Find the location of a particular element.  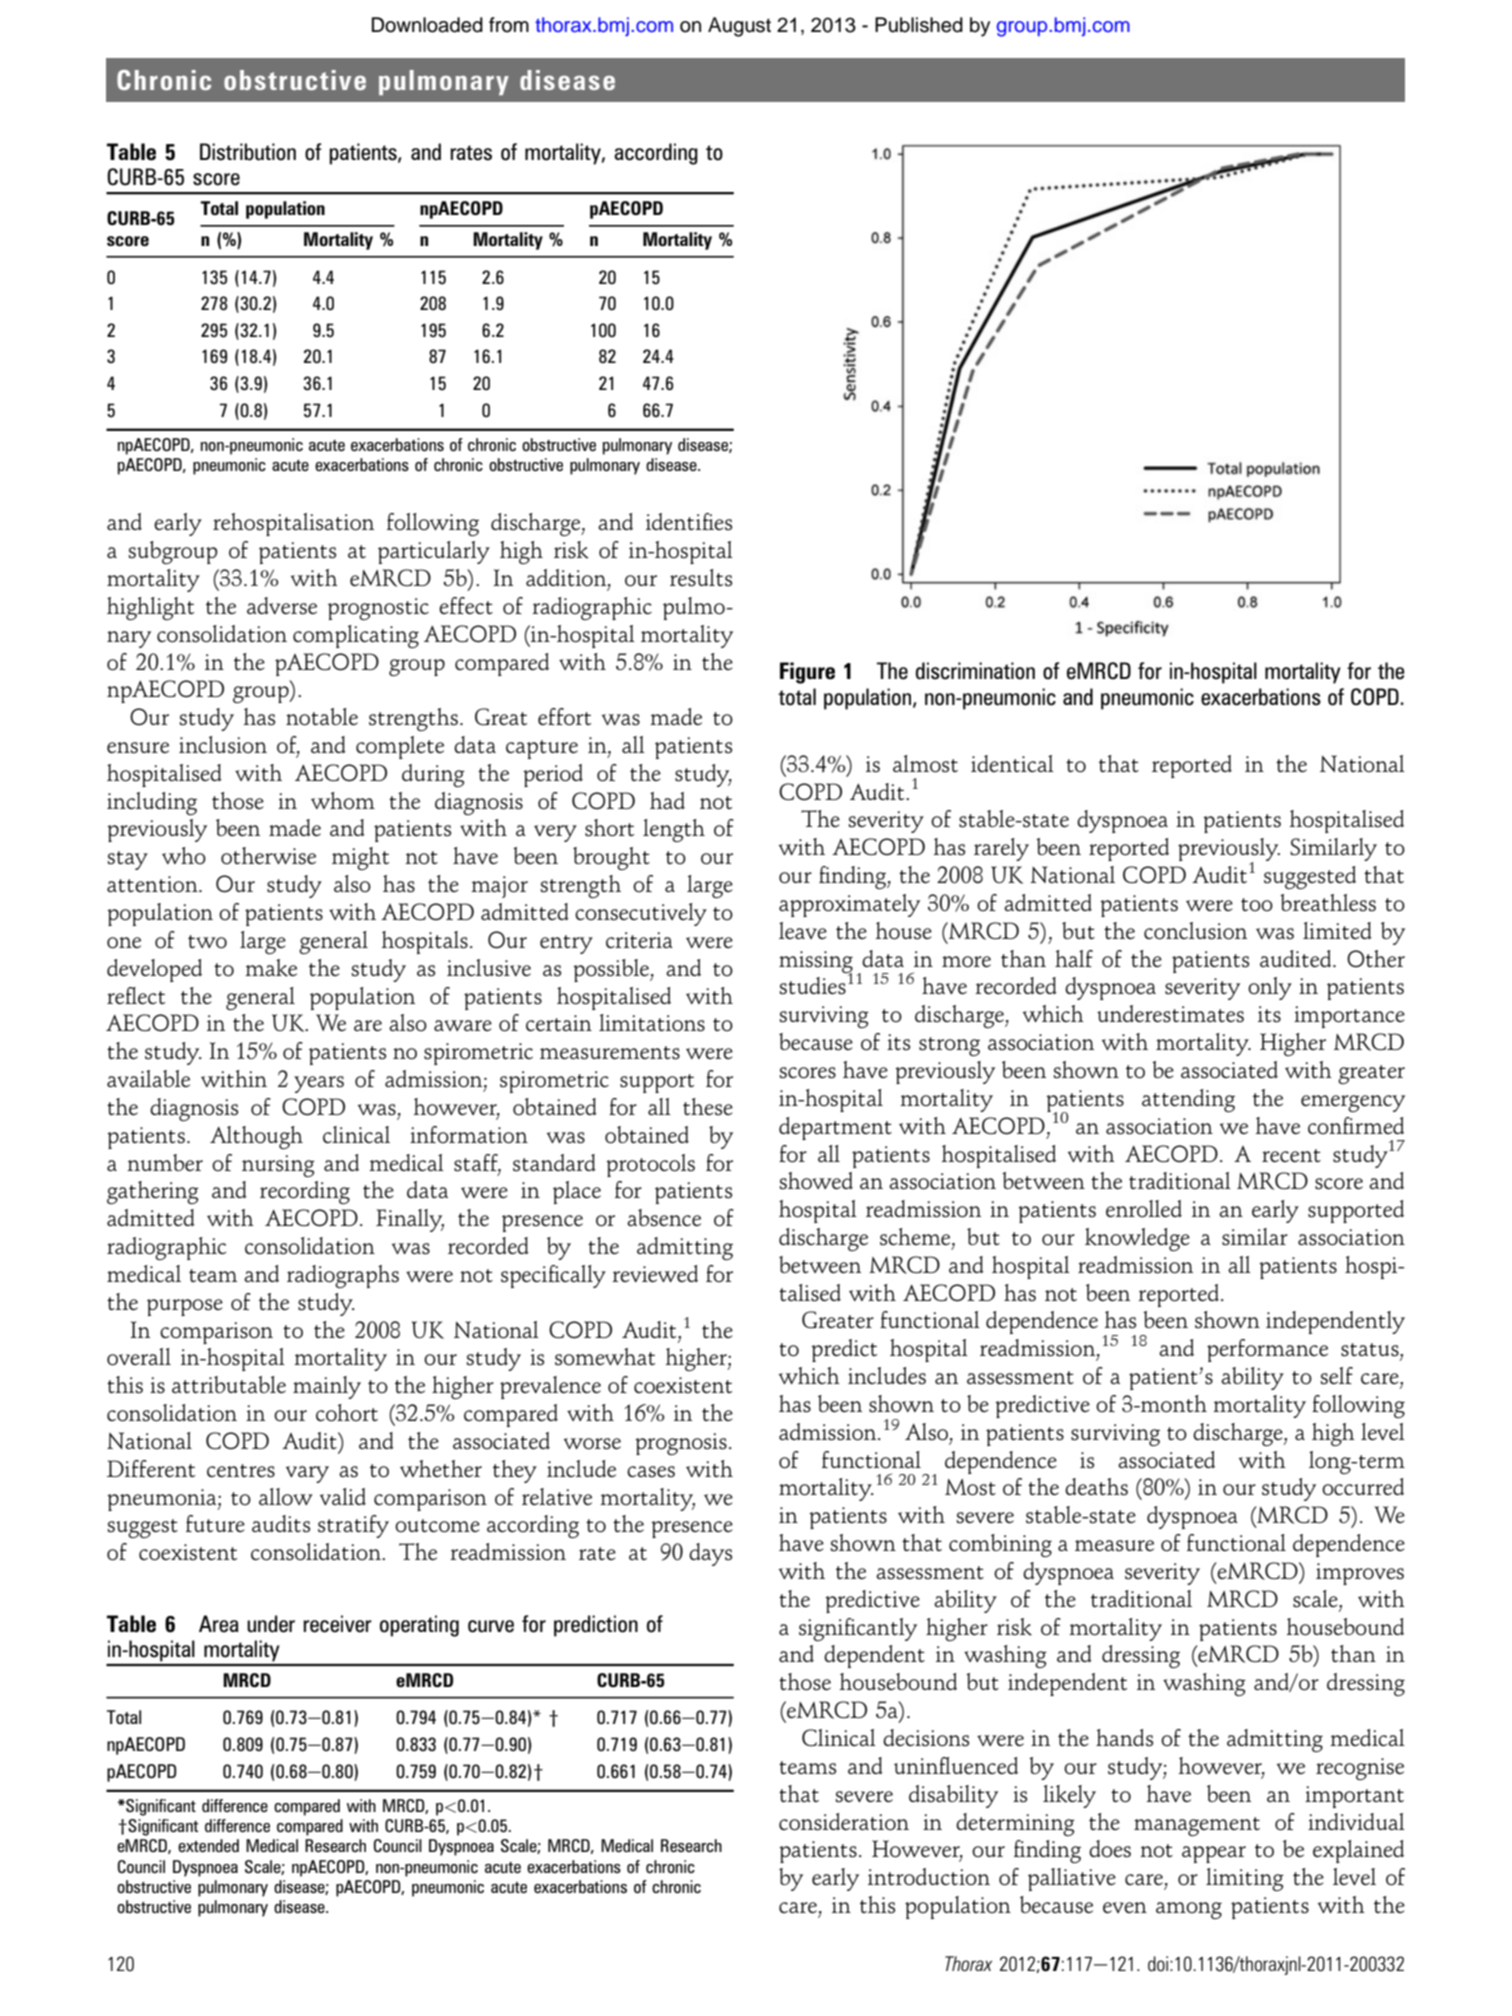

extended is located at coordinates (208, 1845).
